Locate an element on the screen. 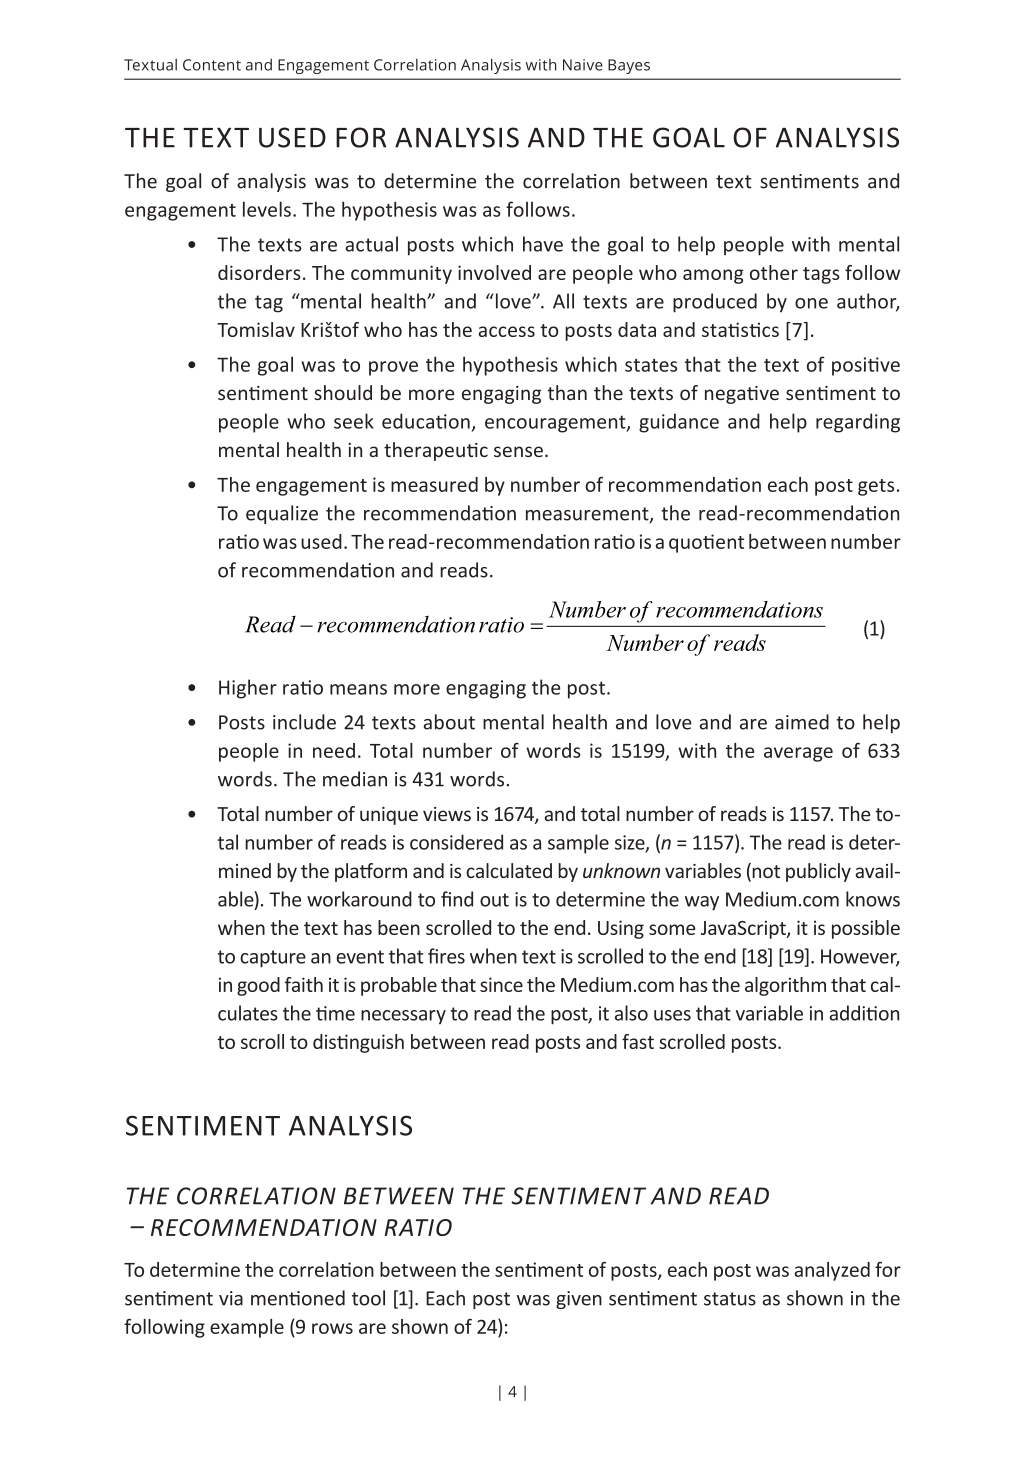 Image resolution: width=1025 pixels, height=1460 pixels. algorithm is located at coordinates (785, 986).
